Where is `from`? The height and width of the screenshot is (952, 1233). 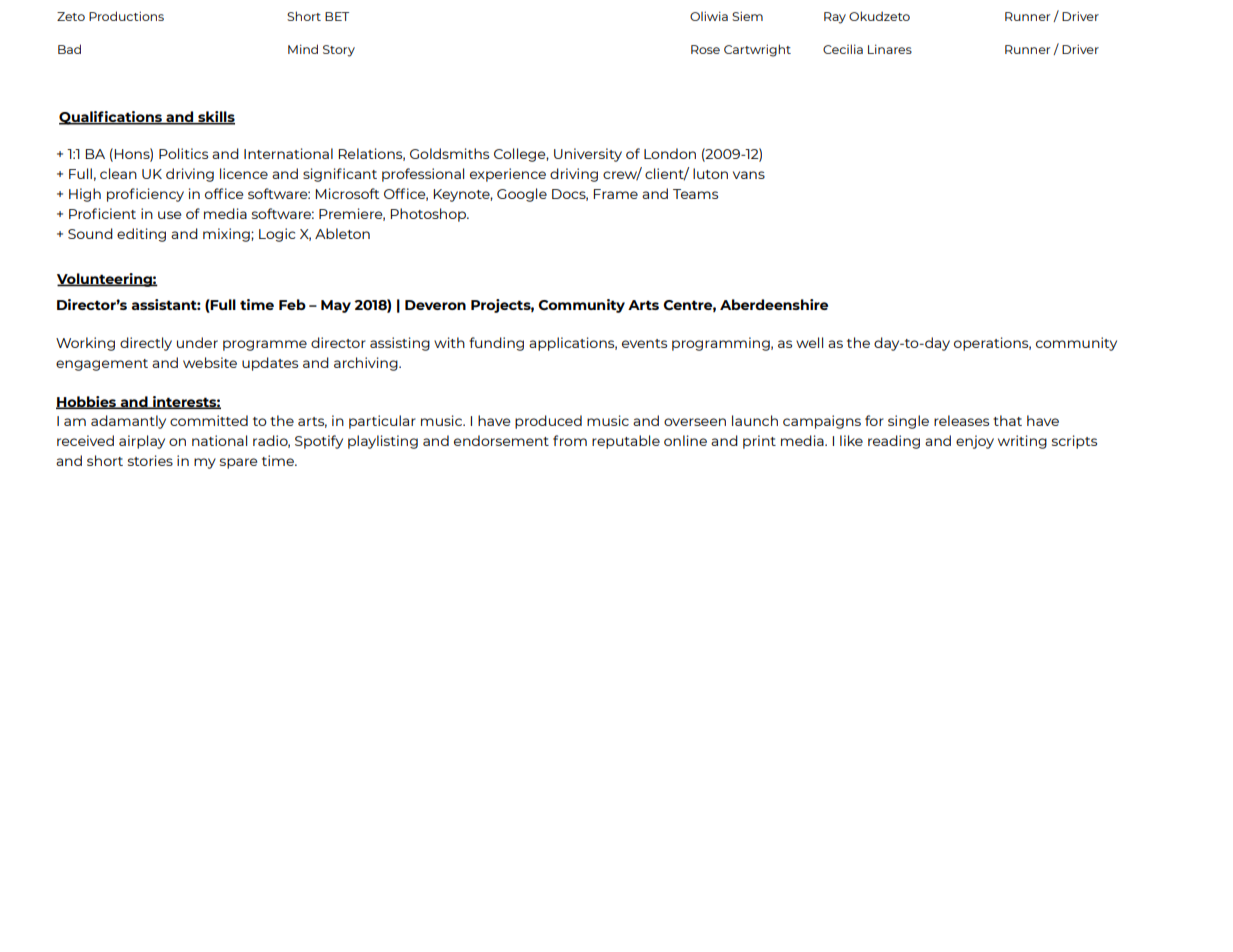
from is located at coordinates (570, 440).
